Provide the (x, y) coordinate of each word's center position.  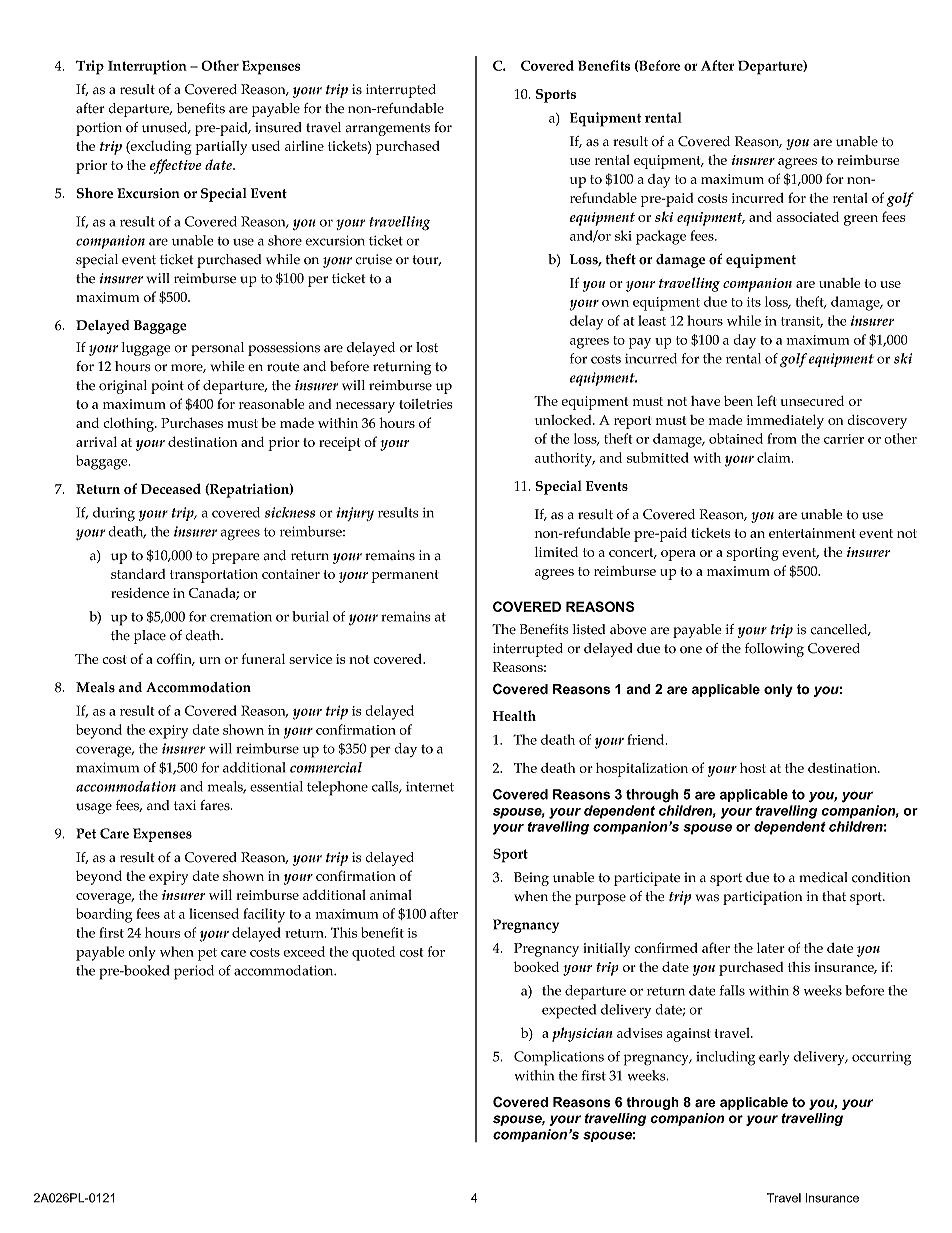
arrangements (387, 129)
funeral (263, 658)
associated (808, 217)
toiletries (426, 404)
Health (514, 715)
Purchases (192, 422)
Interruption (147, 67)
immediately (785, 422)
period (194, 972)
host (753, 768)
